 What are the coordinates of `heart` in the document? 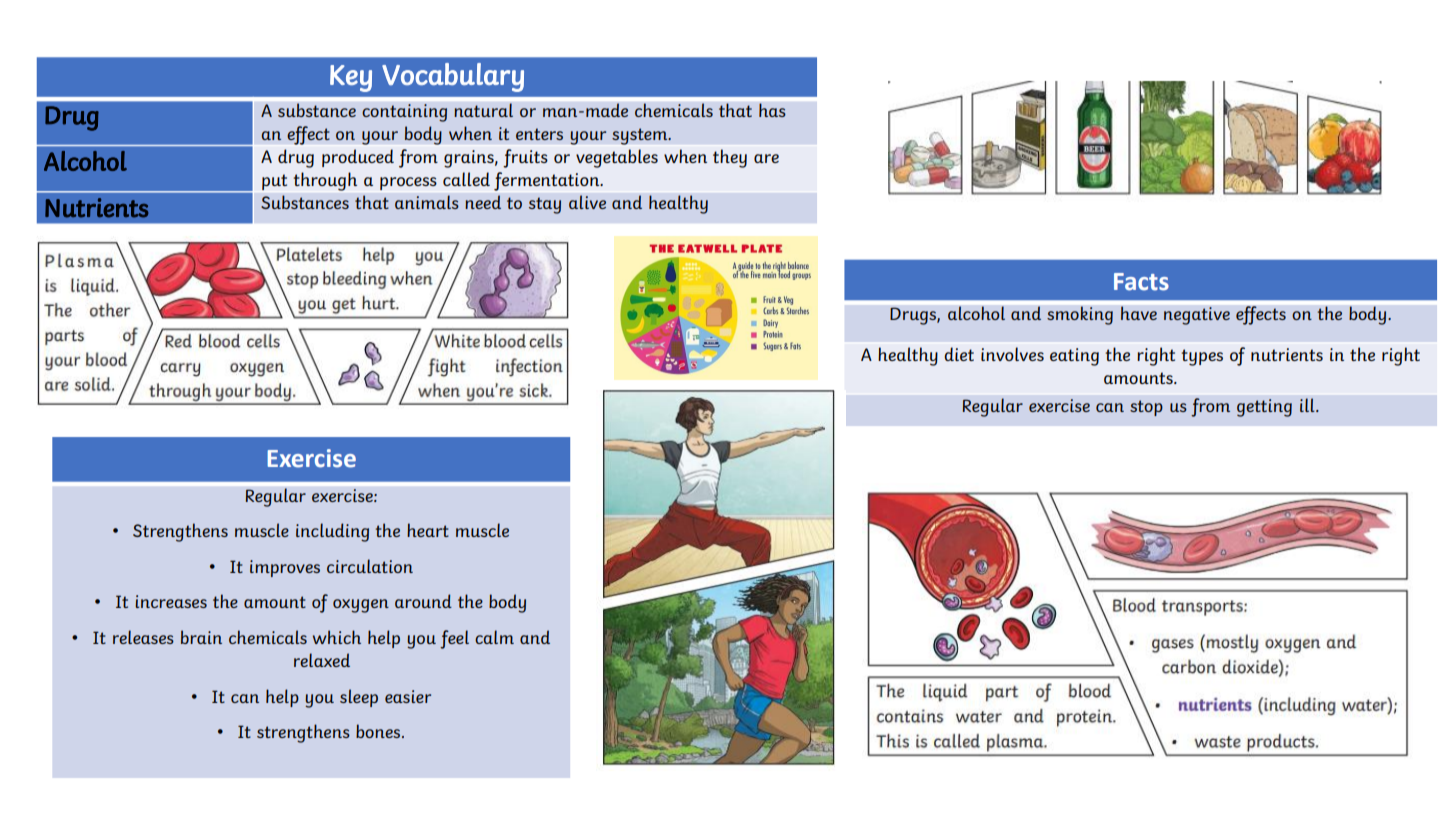 It's located at (428, 530).
